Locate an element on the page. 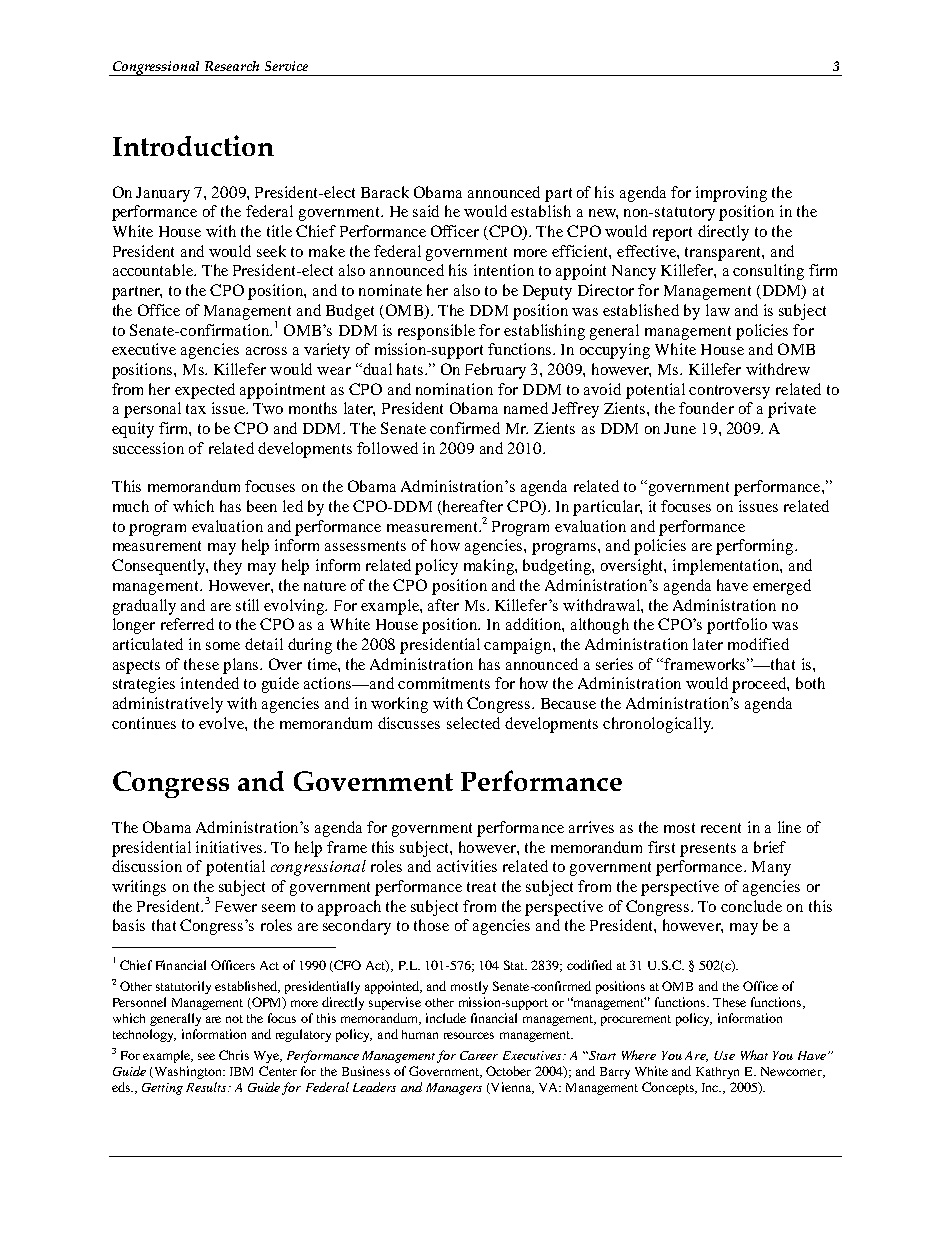 This document has height=1233, width=952. improving is located at coordinates (731, 194).
